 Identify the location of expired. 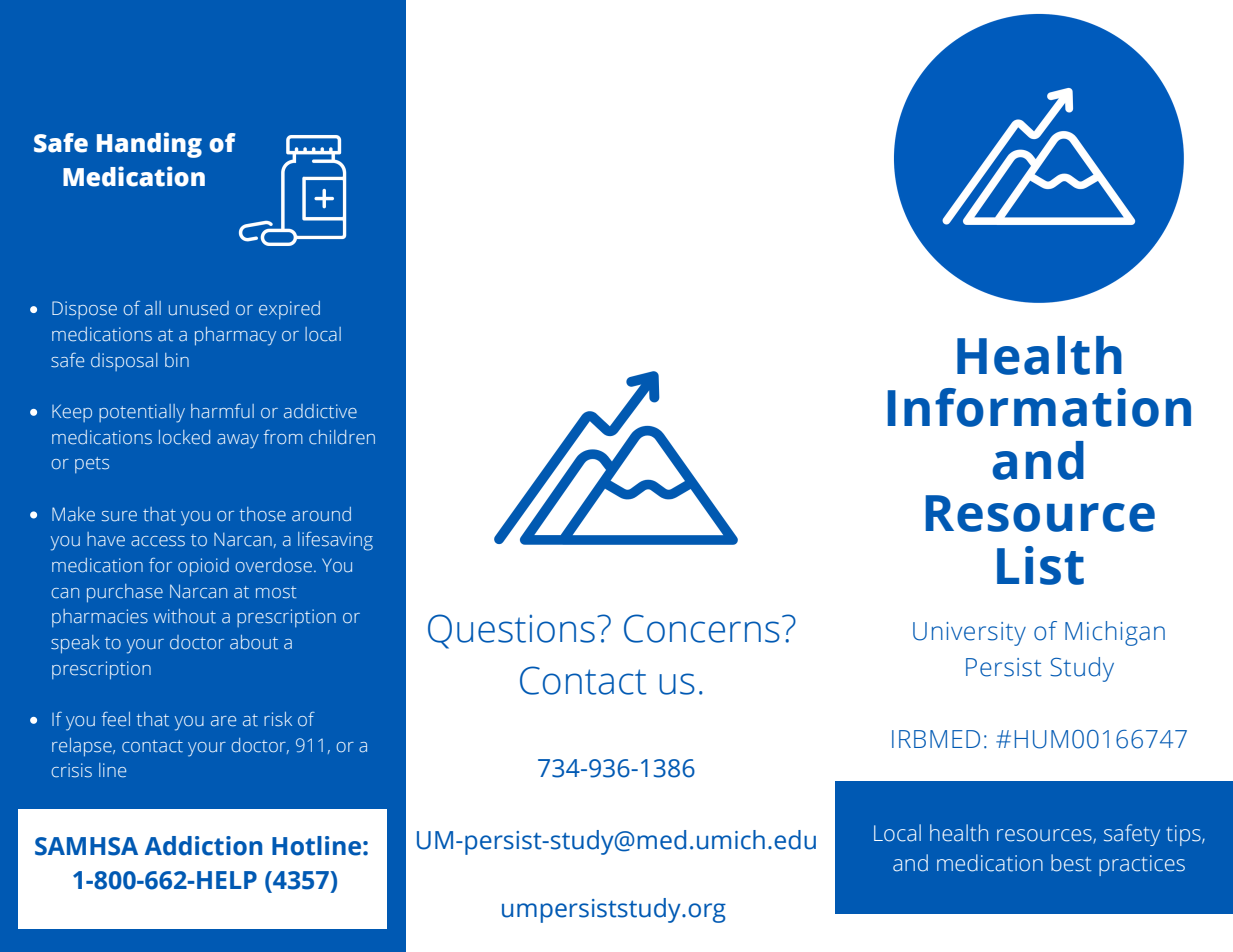
(289, 310).
